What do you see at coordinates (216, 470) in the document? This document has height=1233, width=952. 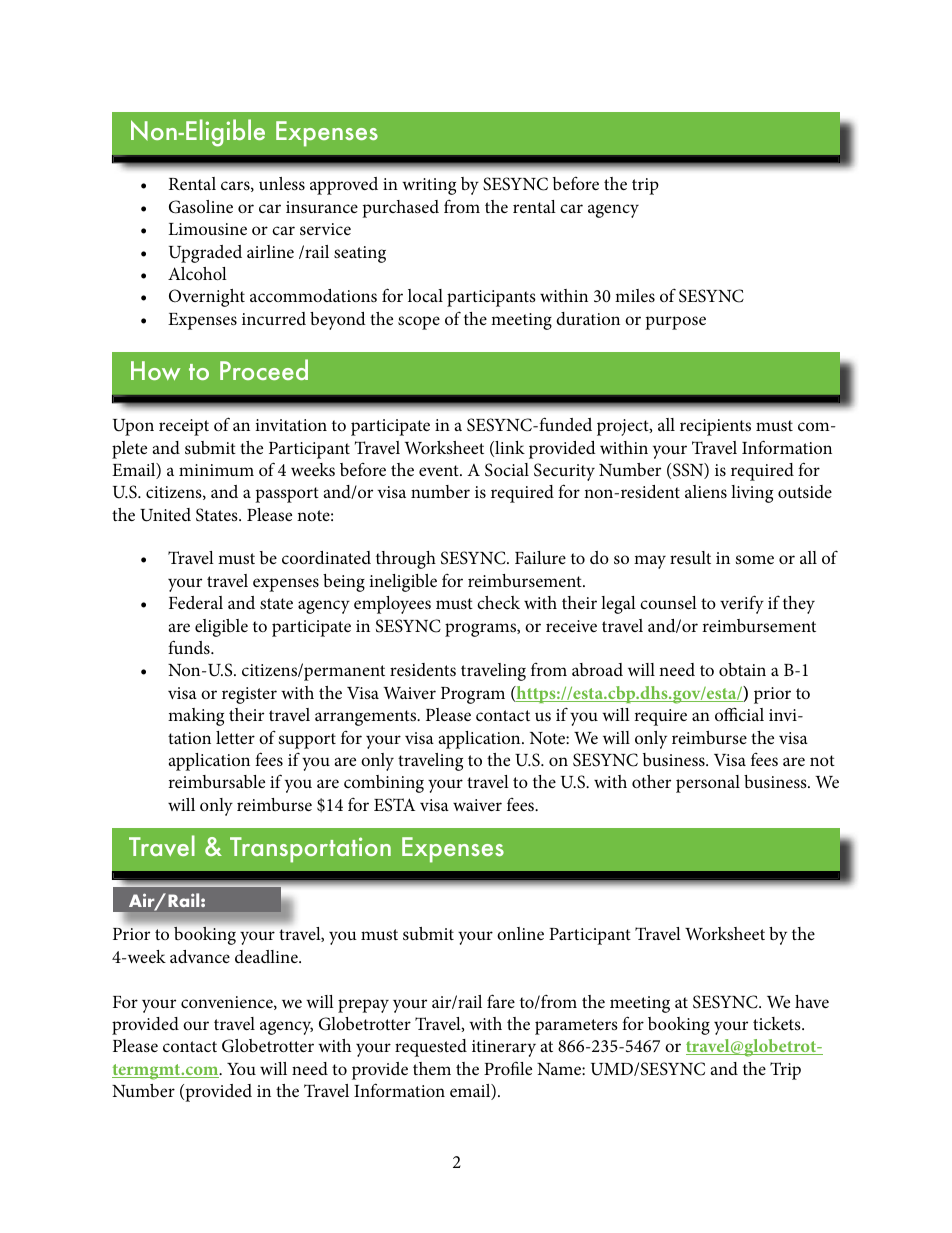 I see `minimum` at bounding box center [216, 470].
